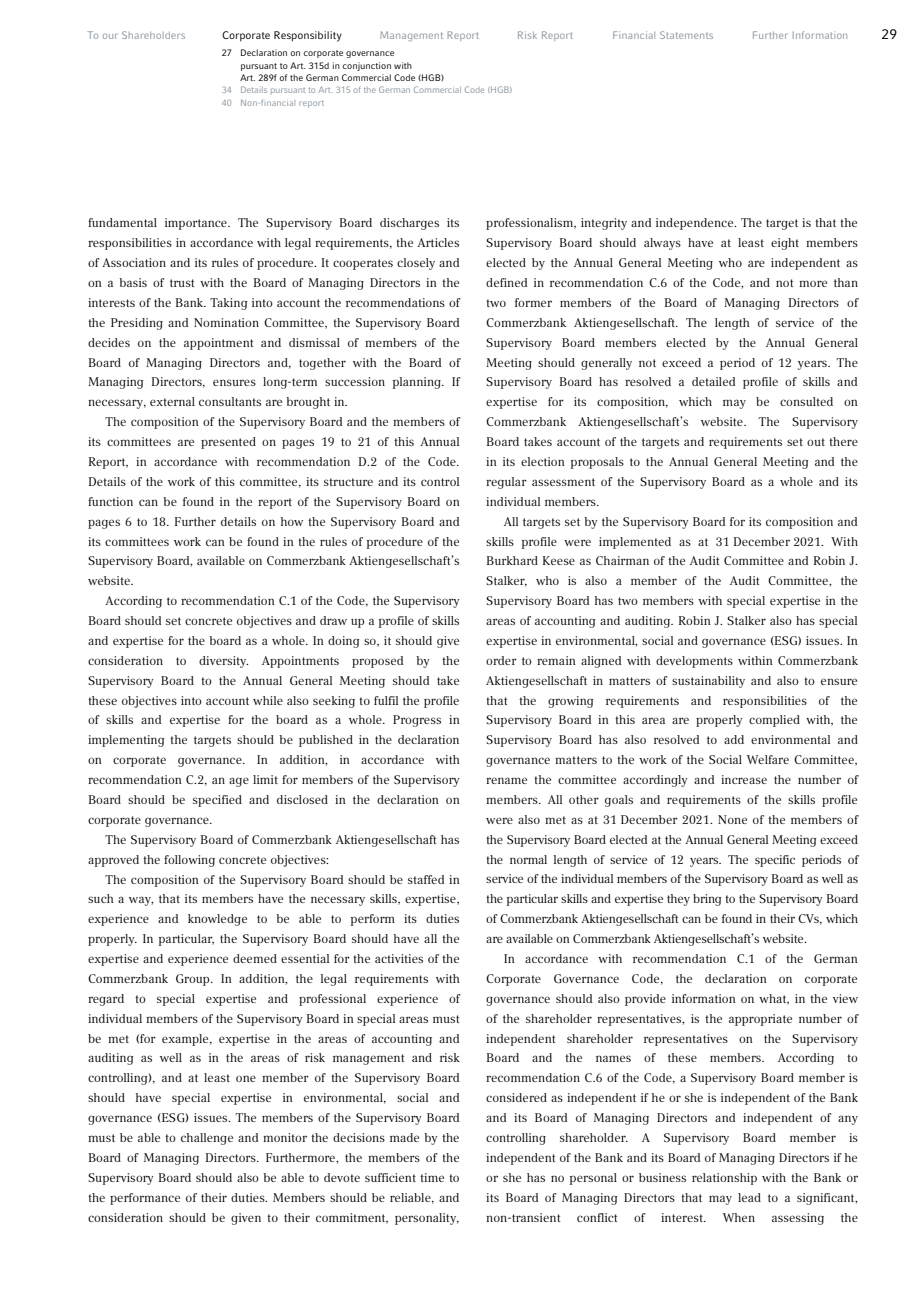 This document has width=924, height=1308. I want to click on conjunction, so click(366, 66).
